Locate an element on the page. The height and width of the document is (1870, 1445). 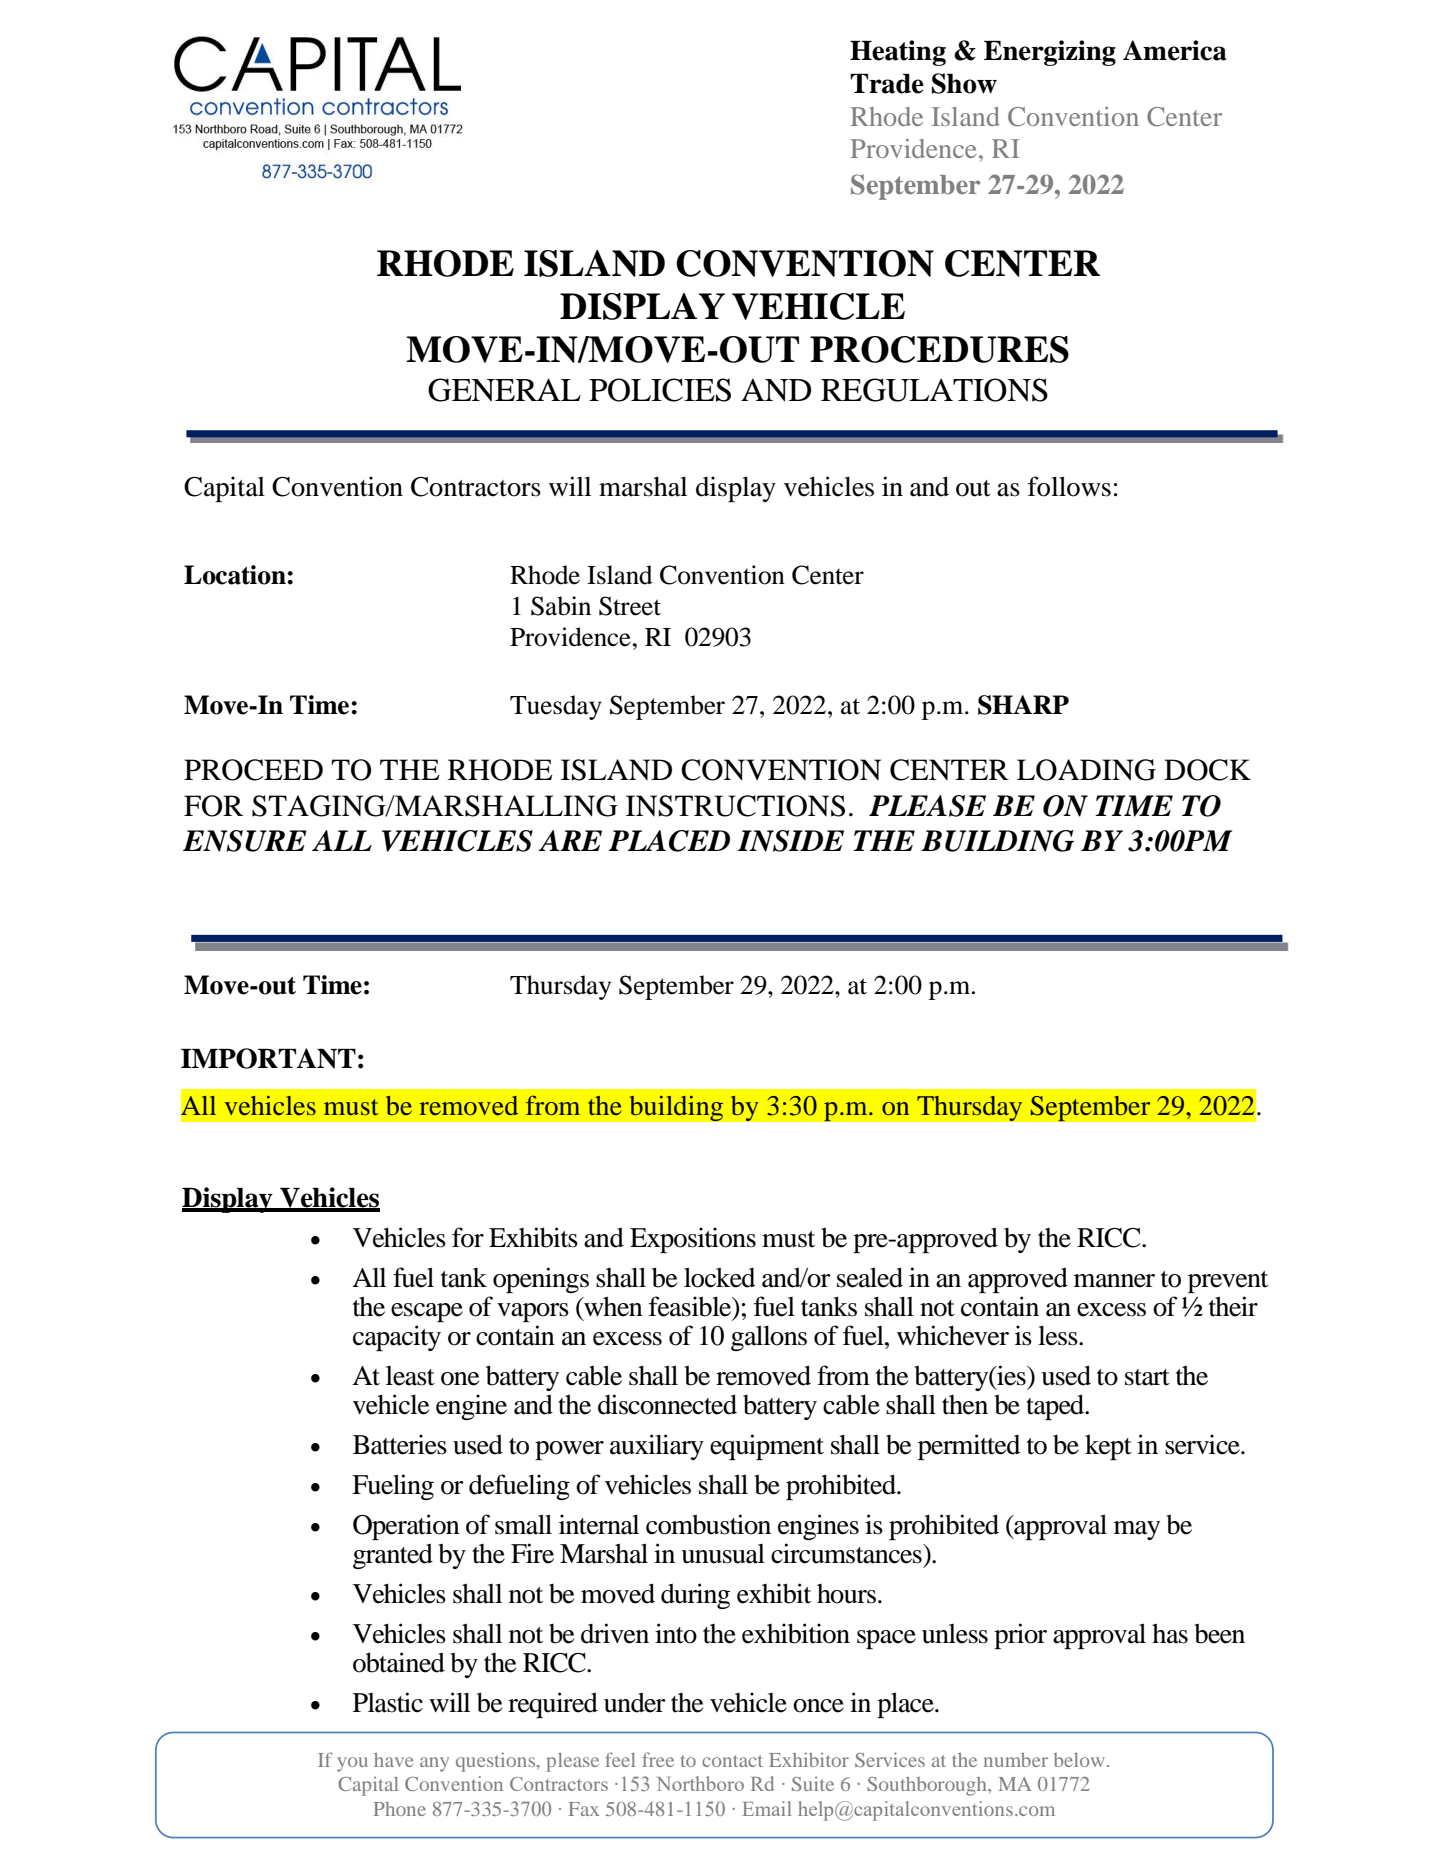
Location is located at coordinates (236, 575).
